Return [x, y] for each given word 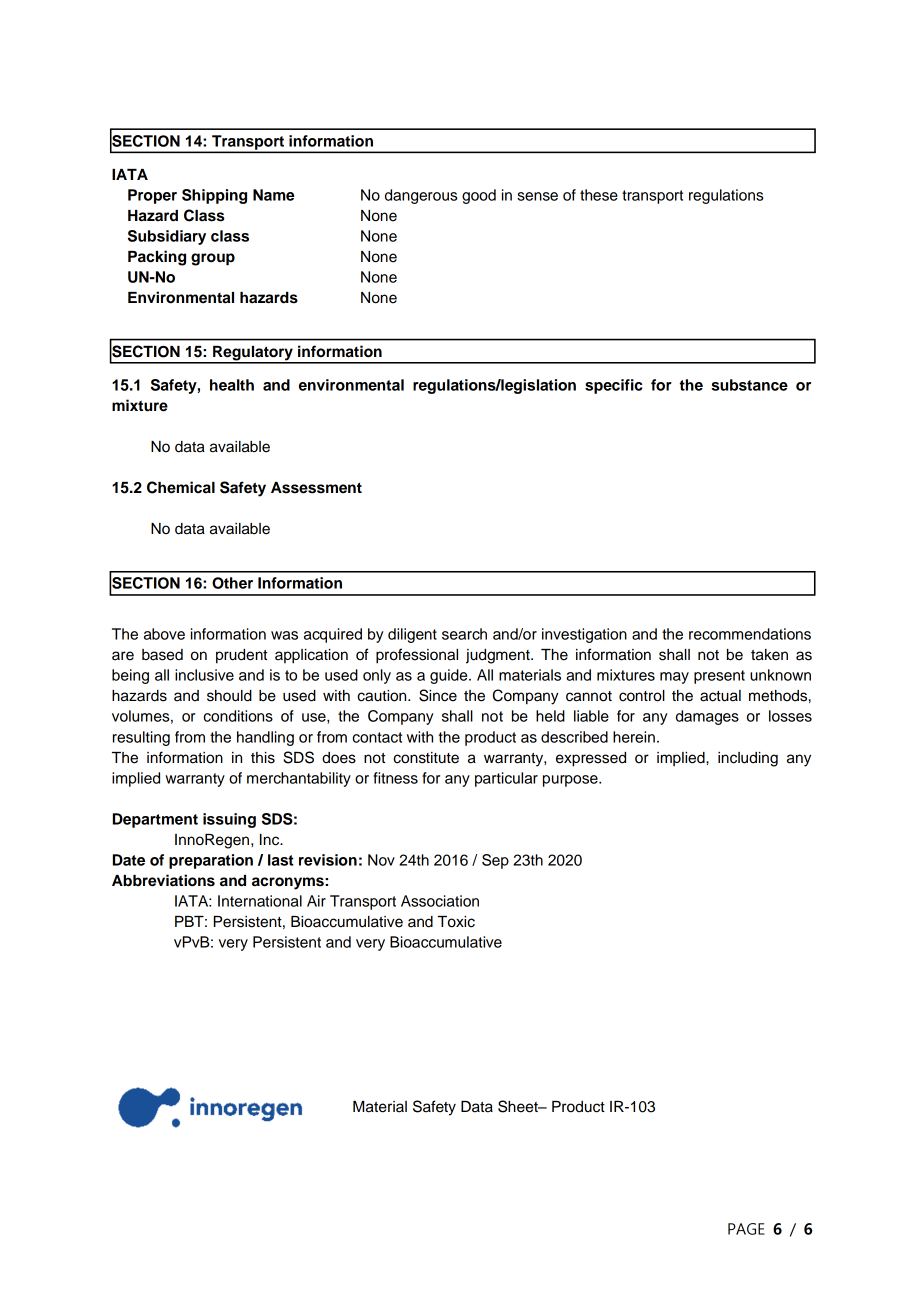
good [479, 196]
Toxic [456, 922]
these [599, 195]
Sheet [519, 1106]
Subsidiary [167, 237]
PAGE [746, 1229]
